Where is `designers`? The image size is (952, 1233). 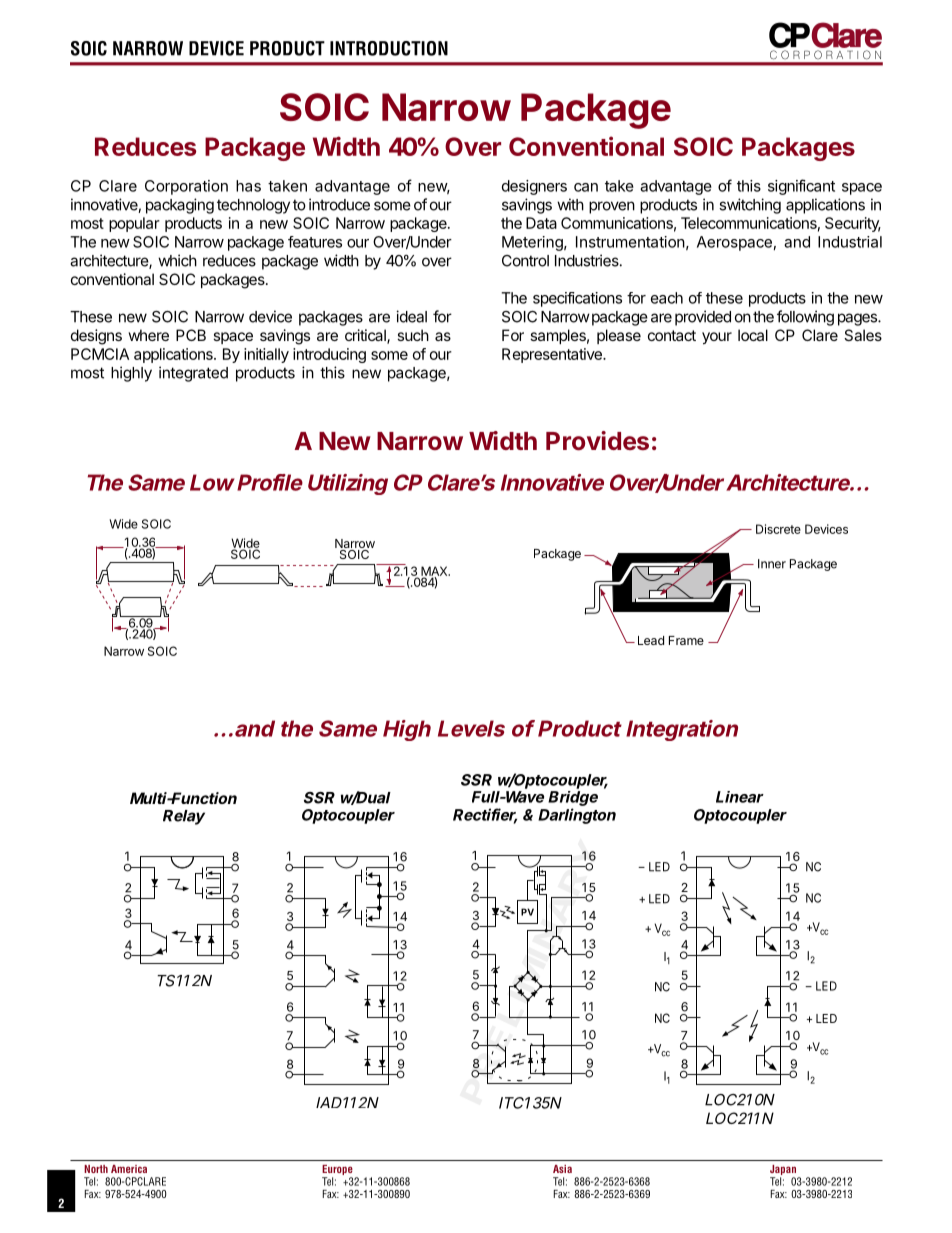 designers is located at coordinates (534, 187).
